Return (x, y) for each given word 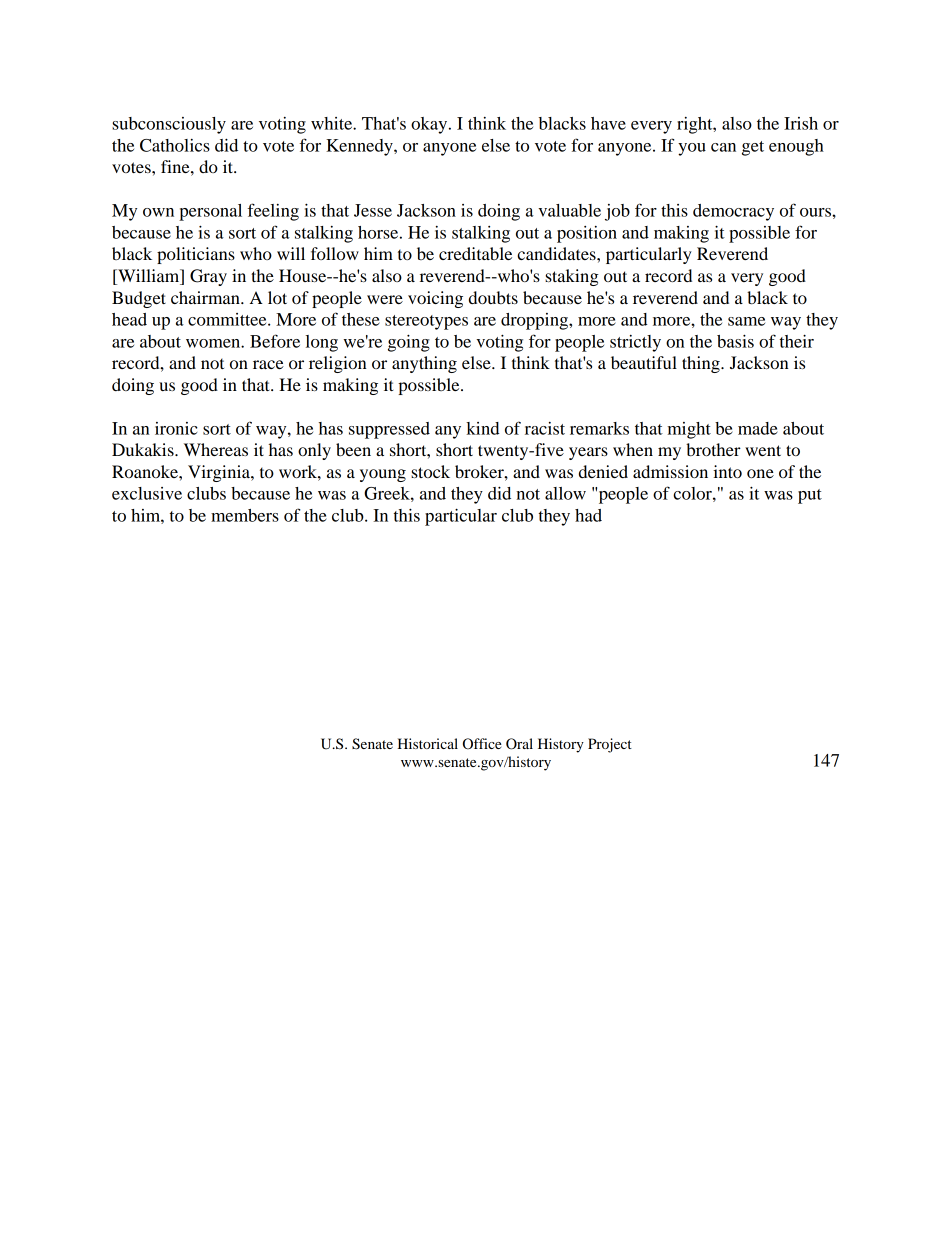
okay (430, 125)
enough (796, 147)
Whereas (216, 449)
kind (483, 428)
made (758, 428)
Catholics (175, 145)
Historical (428, 743)
